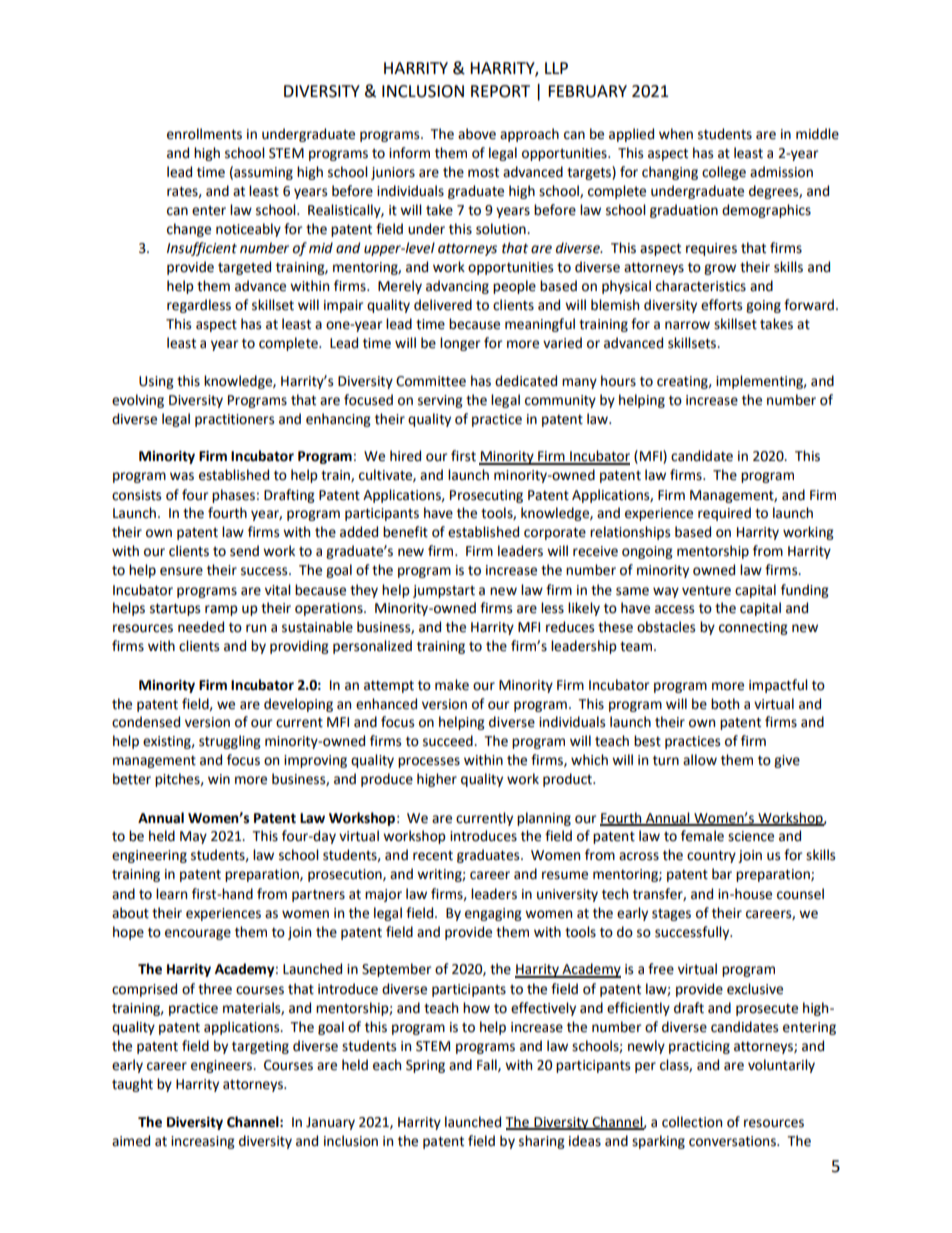  Describe the element at coordinates (433, 856) in the screenshot. I see `recent` at that location.
